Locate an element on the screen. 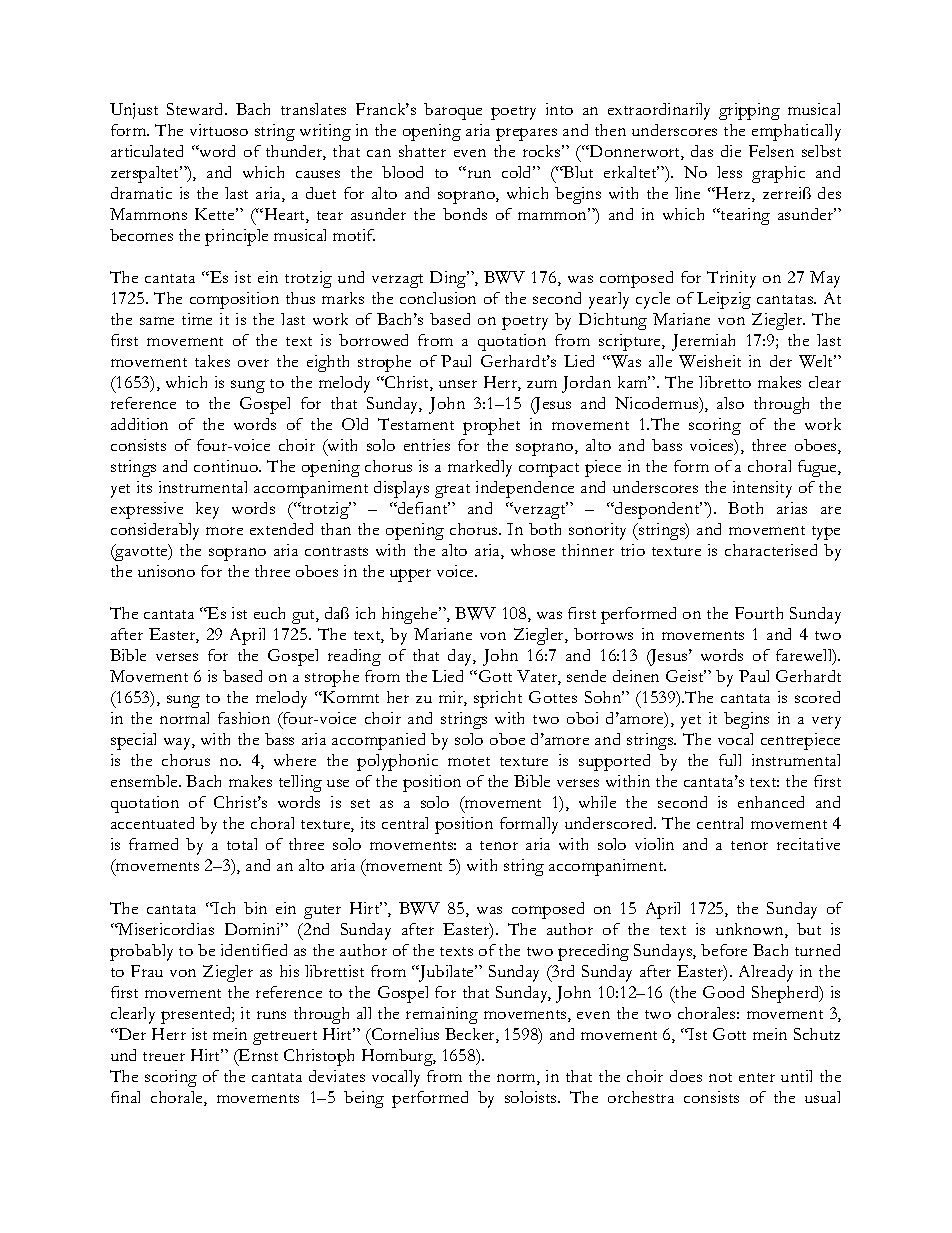 The image size is (952, 1233). die is located at coordinates (731, 151).
